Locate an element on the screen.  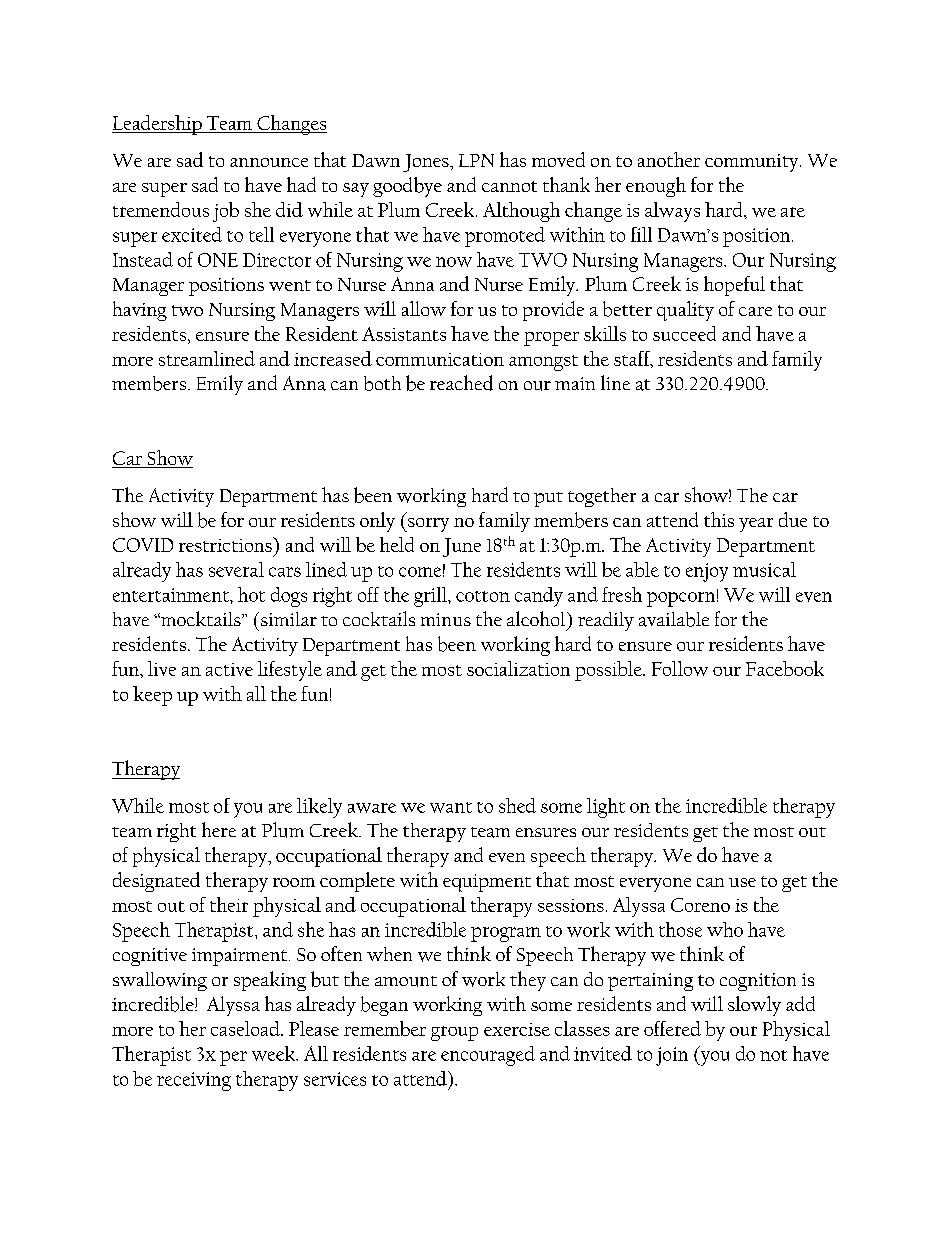
reached is located at coordinates (461, 383).
